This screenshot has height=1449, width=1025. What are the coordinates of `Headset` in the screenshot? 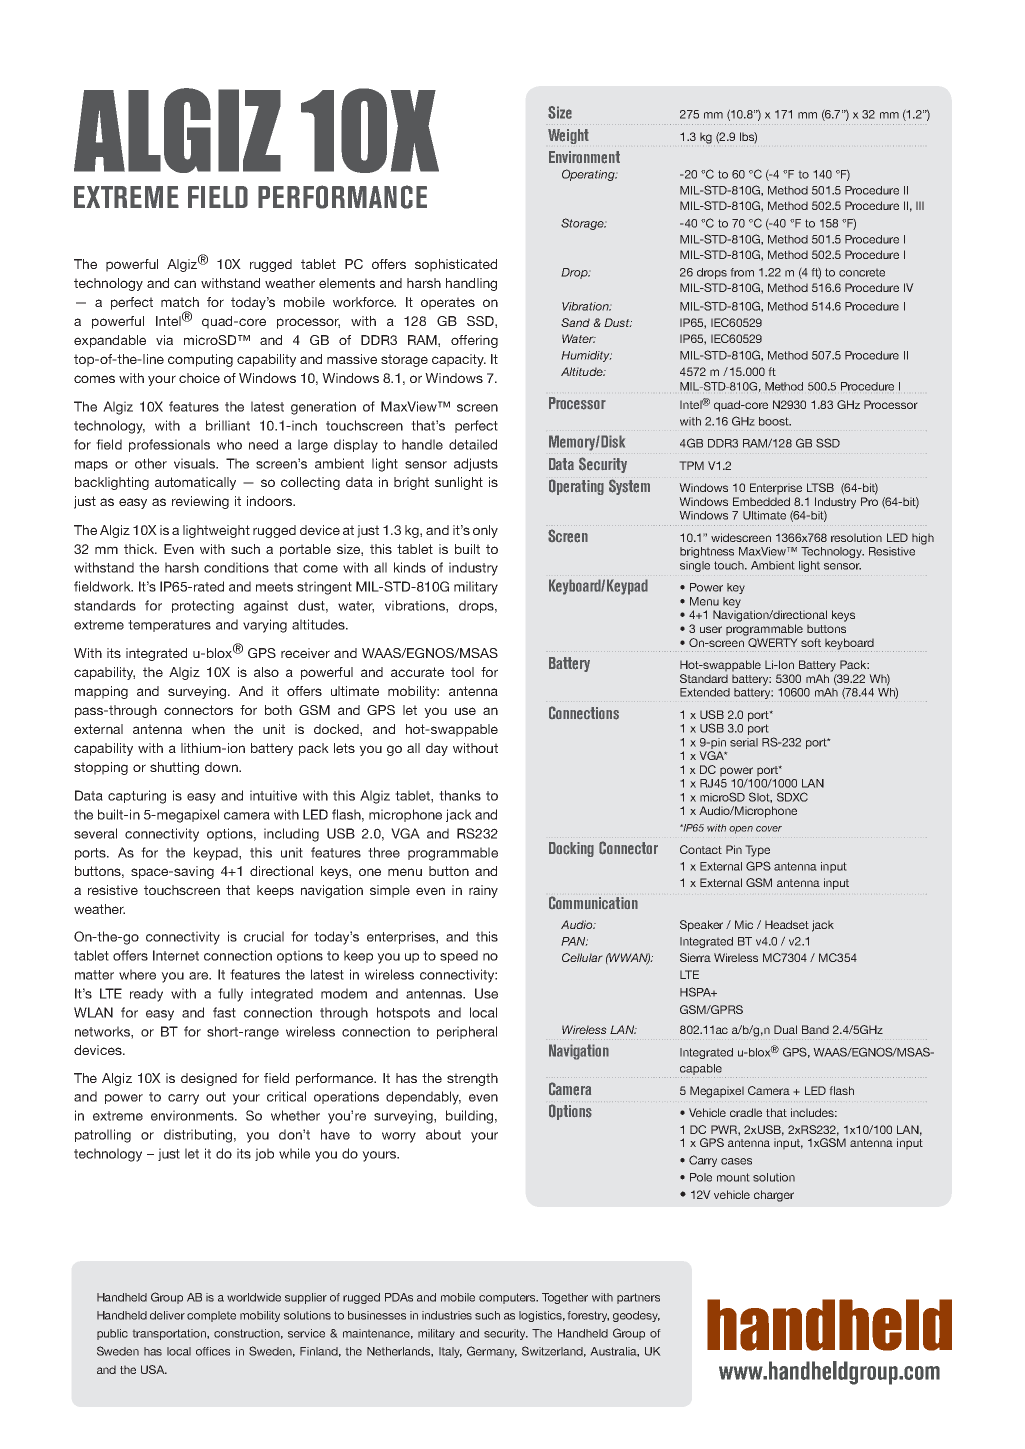 It's located at (787, 924).
